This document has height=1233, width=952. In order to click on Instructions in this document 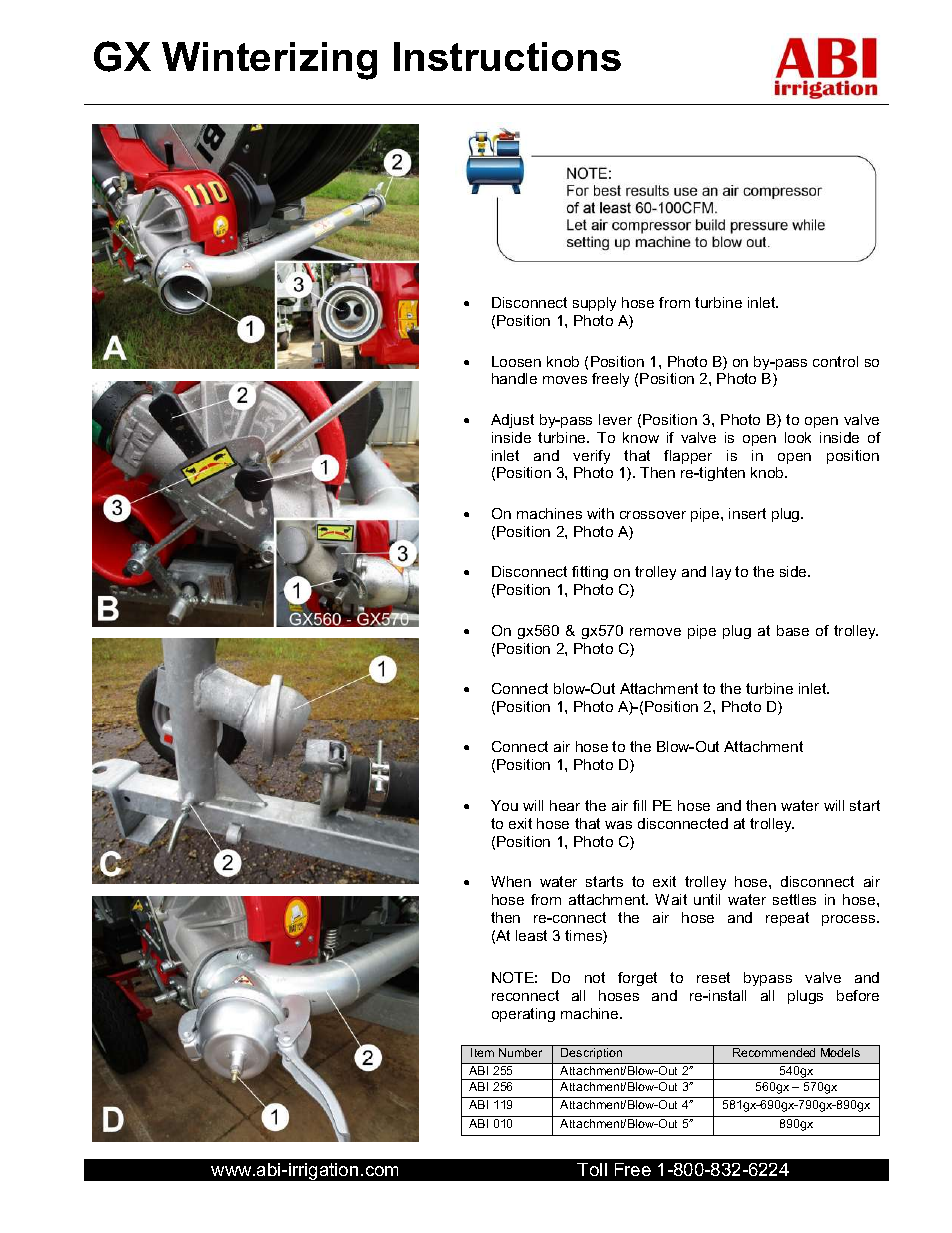, I will do `click(507, 56)`.
